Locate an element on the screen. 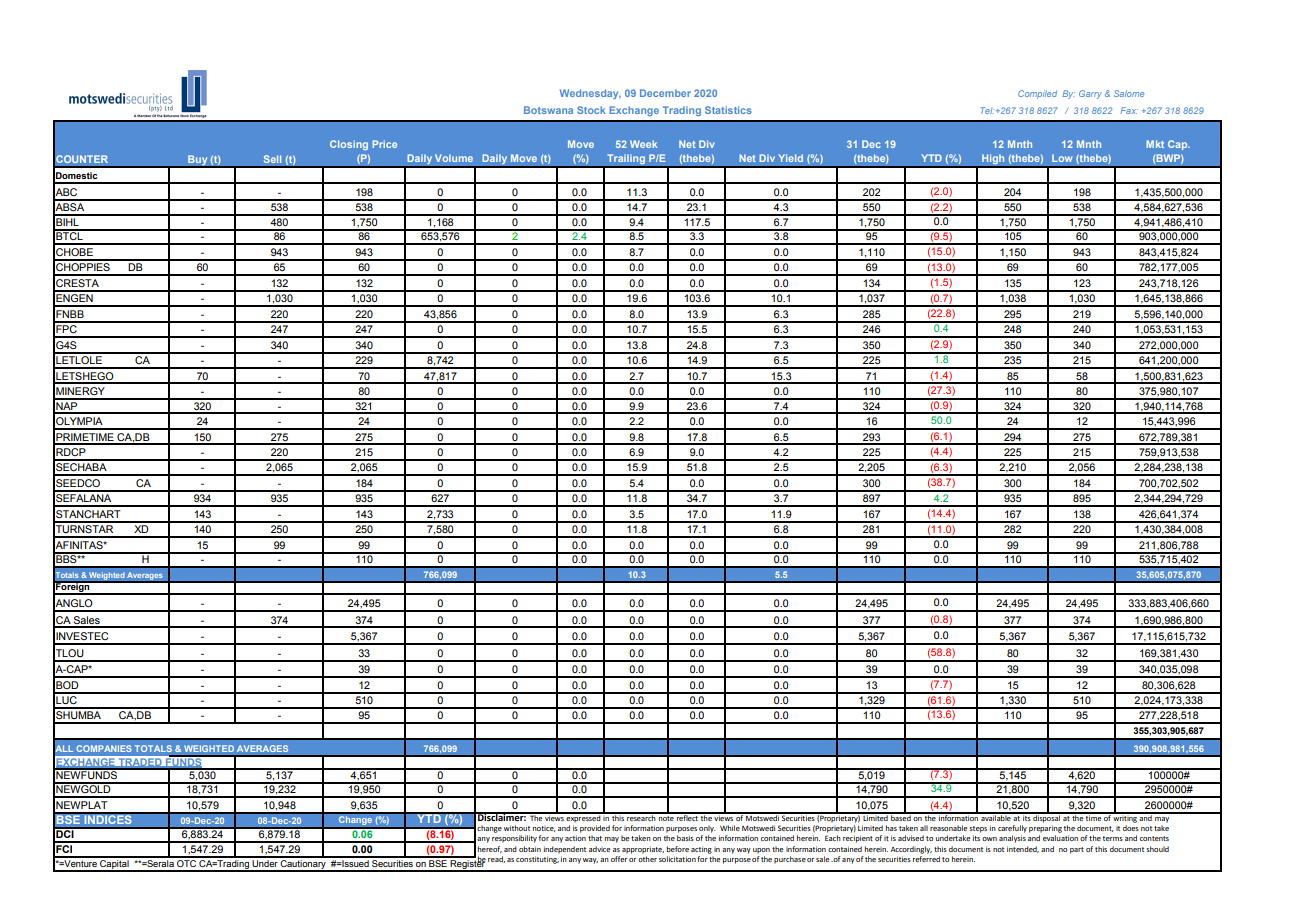  preparing is located at coordinates (1045, 829).
